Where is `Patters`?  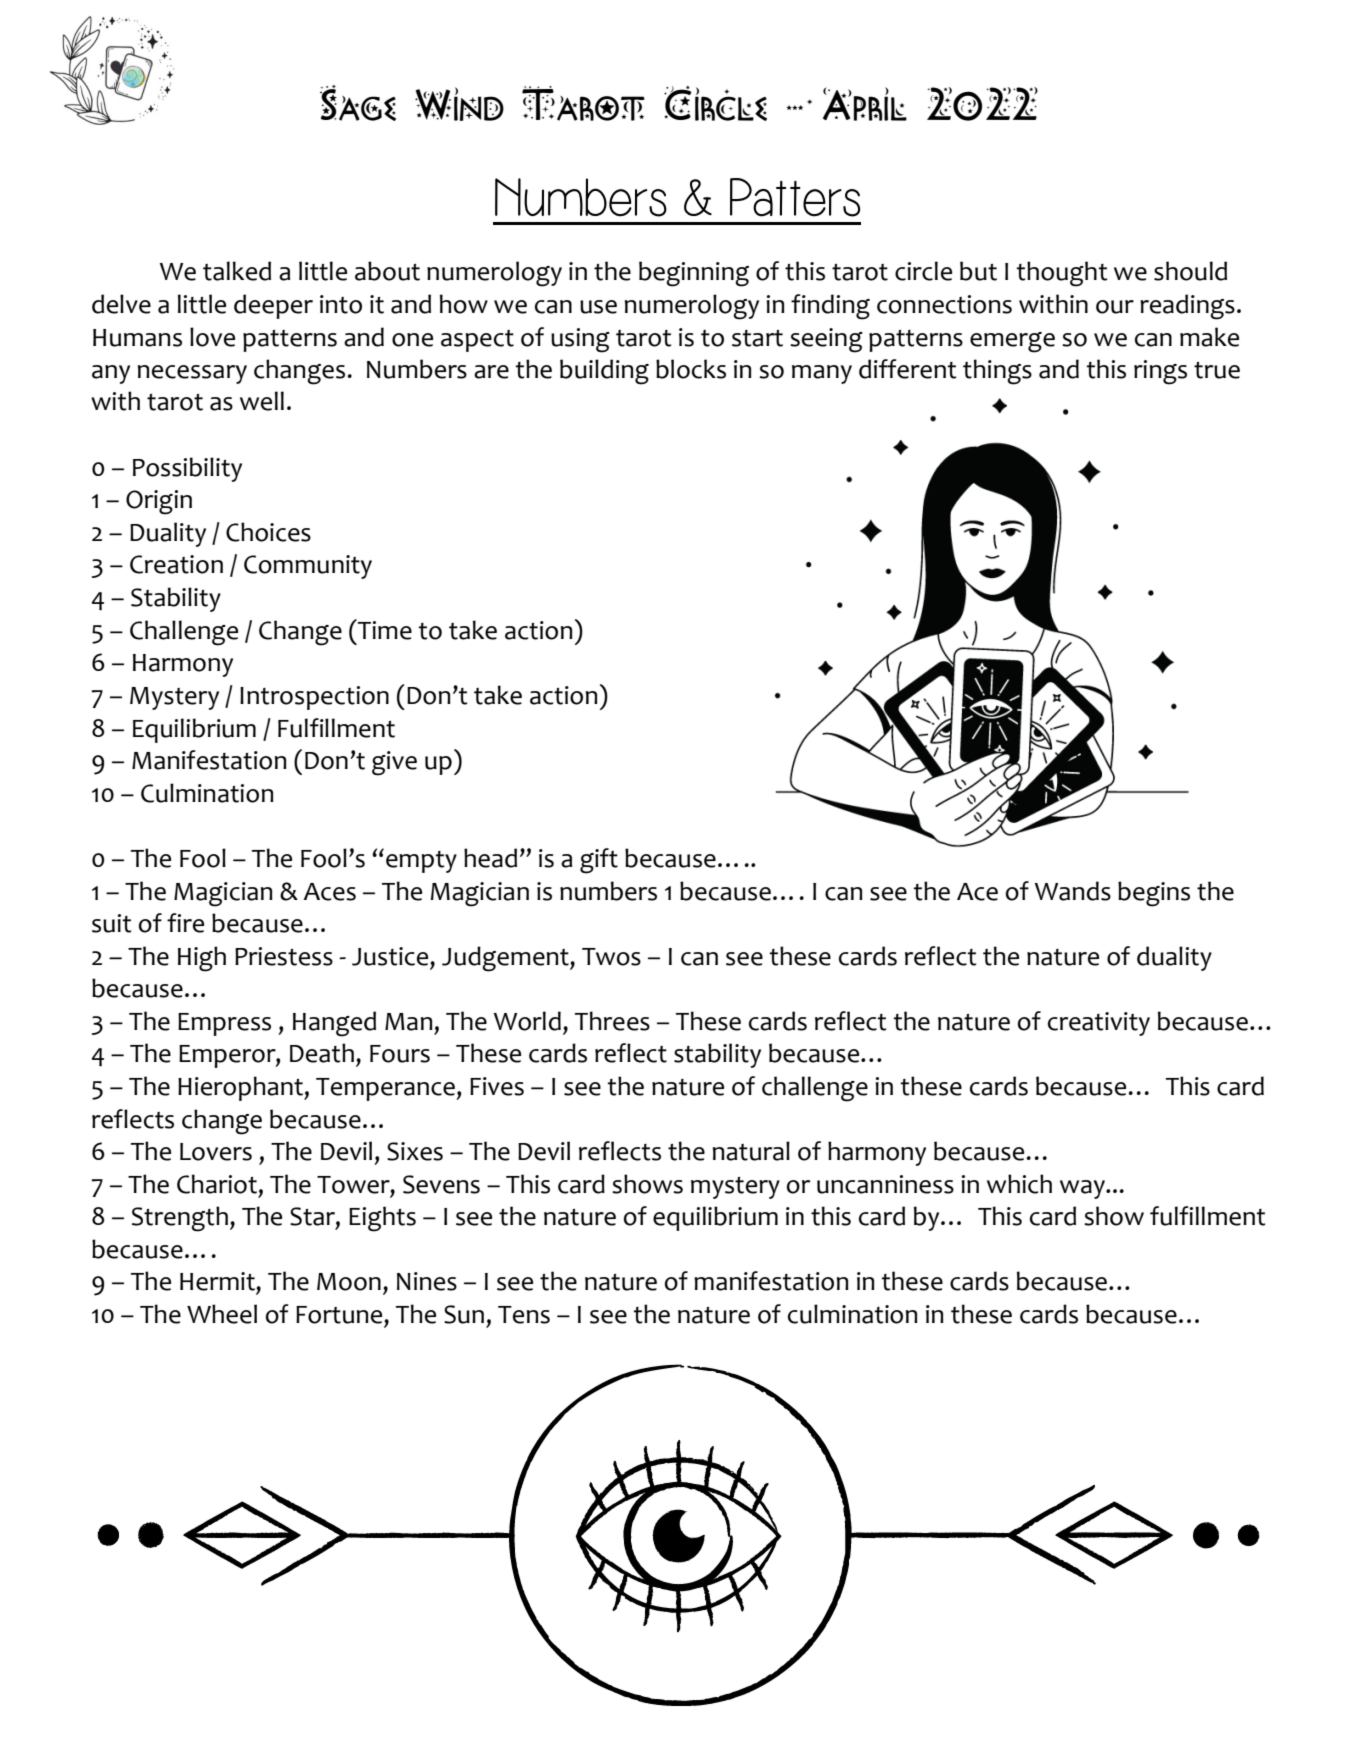 Patters is located at coordinates (795, 197).
